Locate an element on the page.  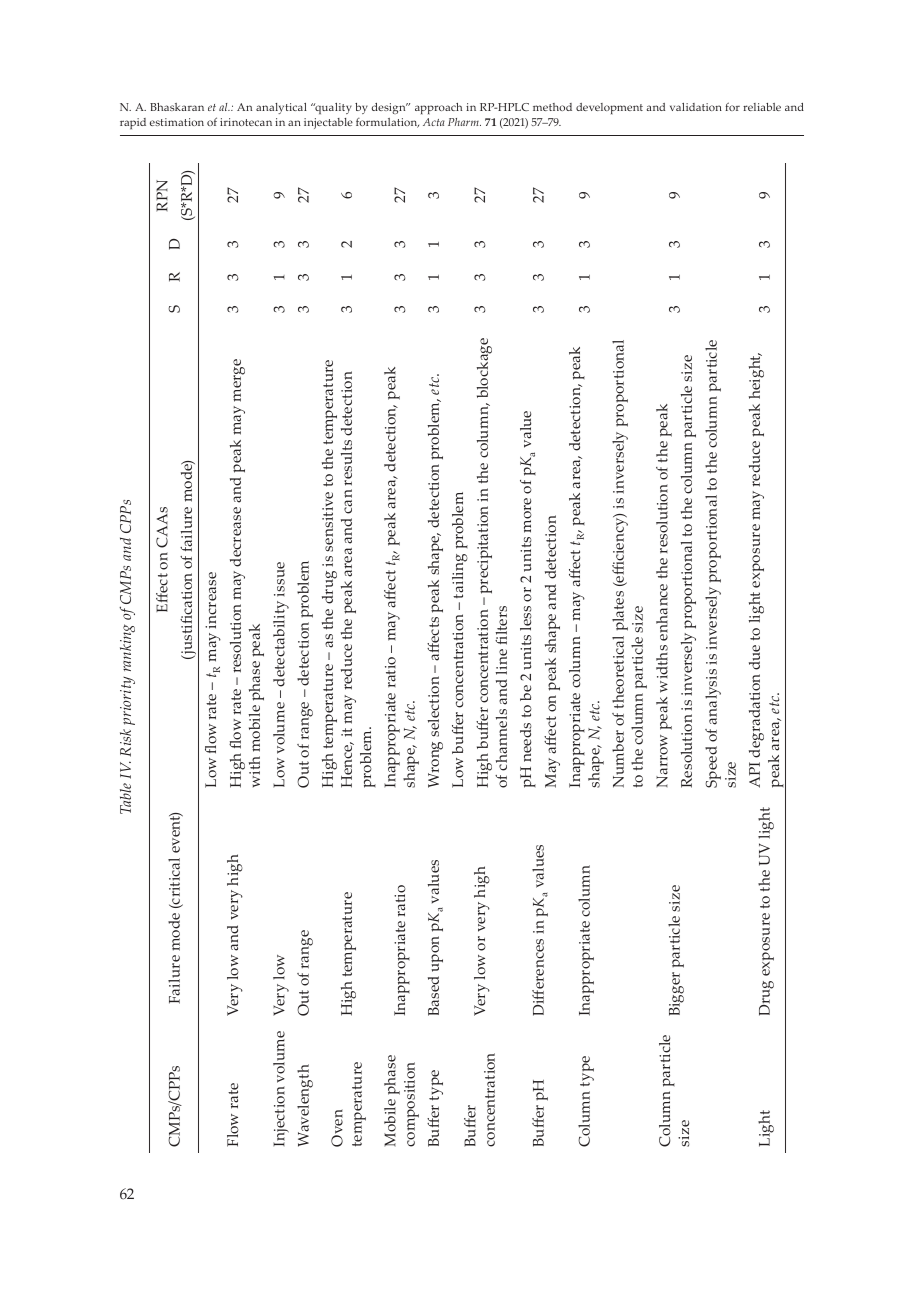
approach is located at coordinates (438, 109).
